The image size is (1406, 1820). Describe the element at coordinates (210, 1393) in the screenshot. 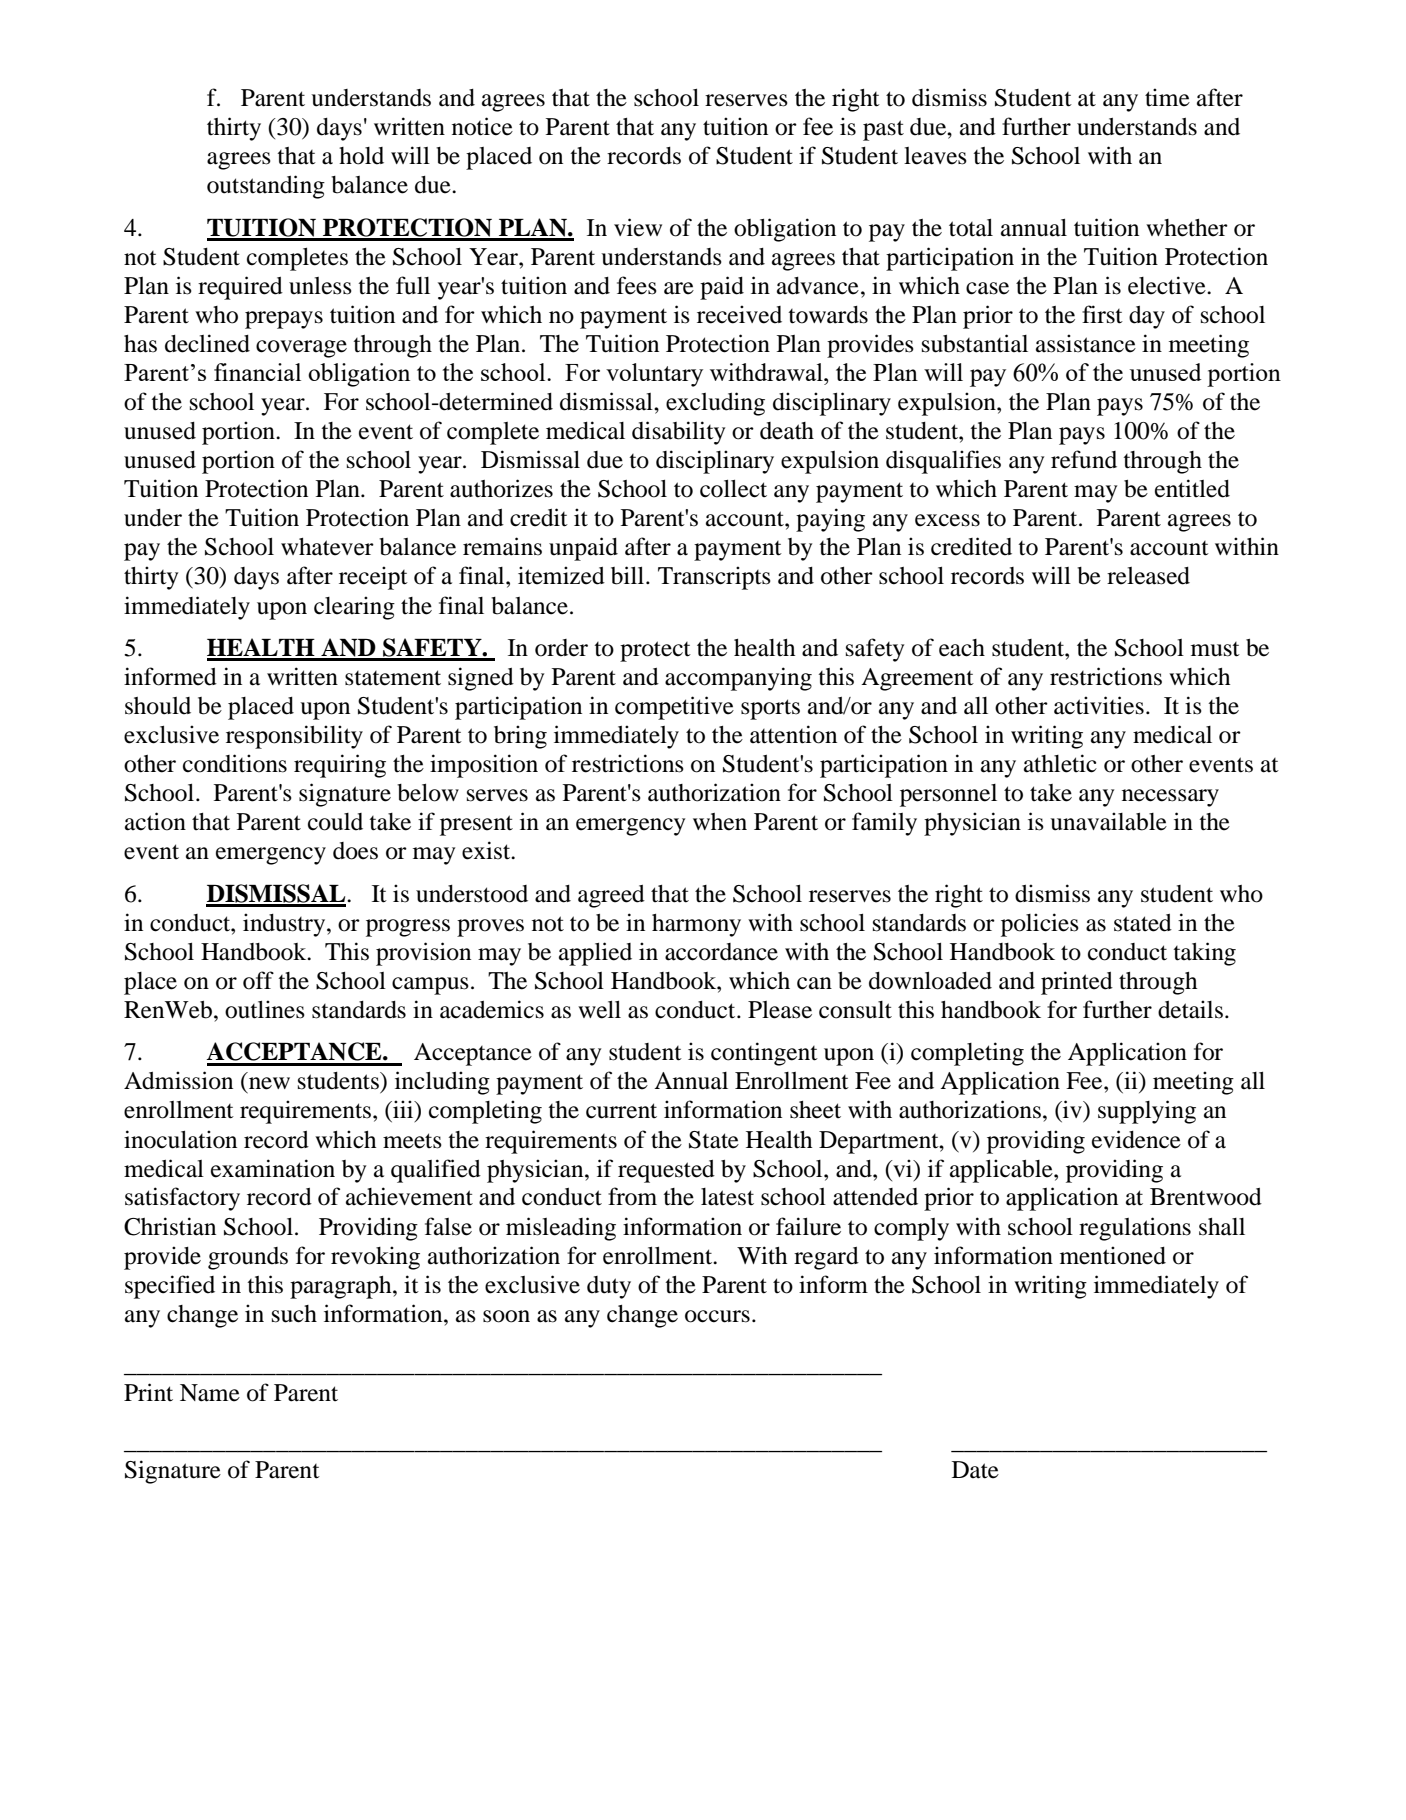

I see `Name` at that location.
